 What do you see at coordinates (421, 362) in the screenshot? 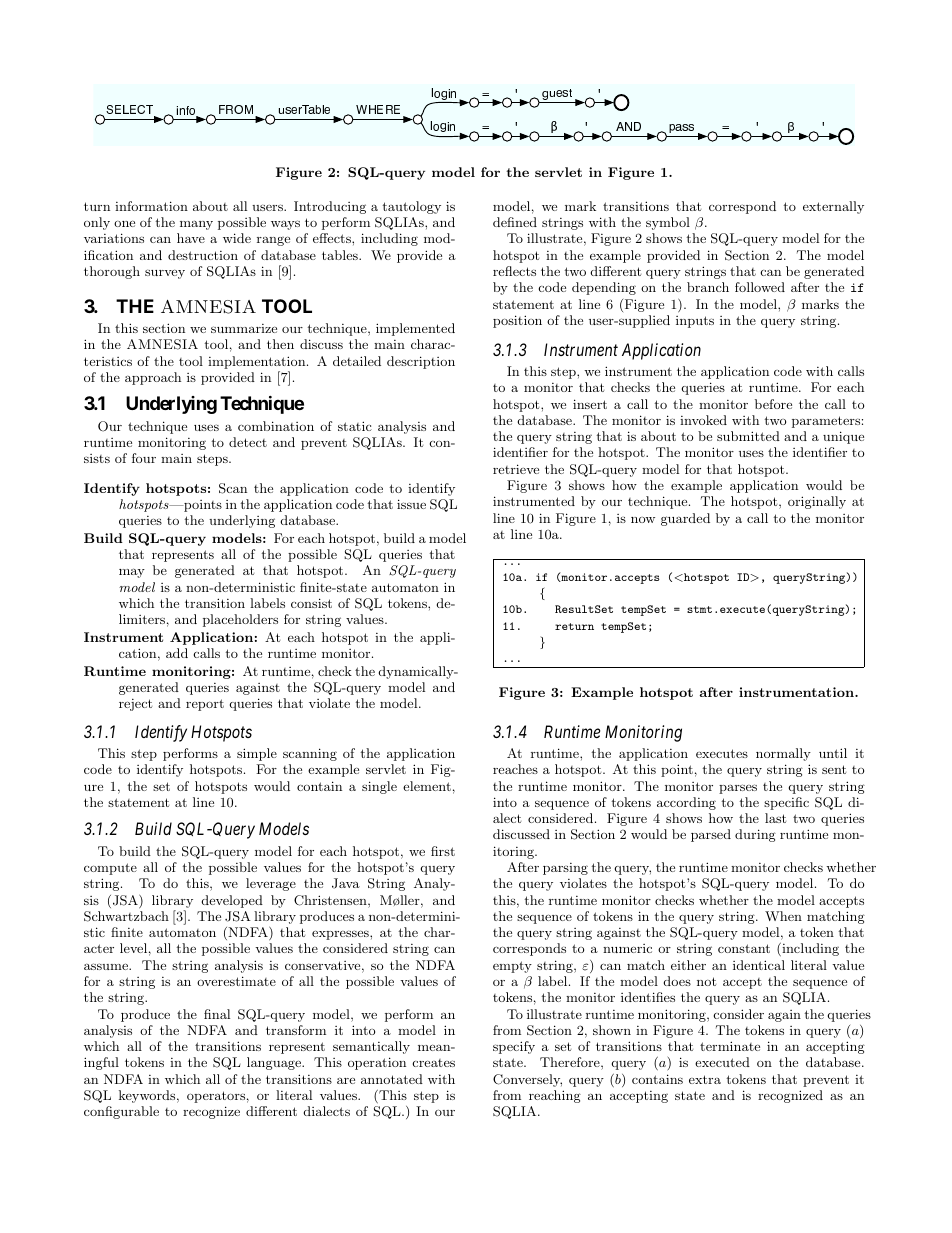
I see `description` at bounding box center [421, 362].
